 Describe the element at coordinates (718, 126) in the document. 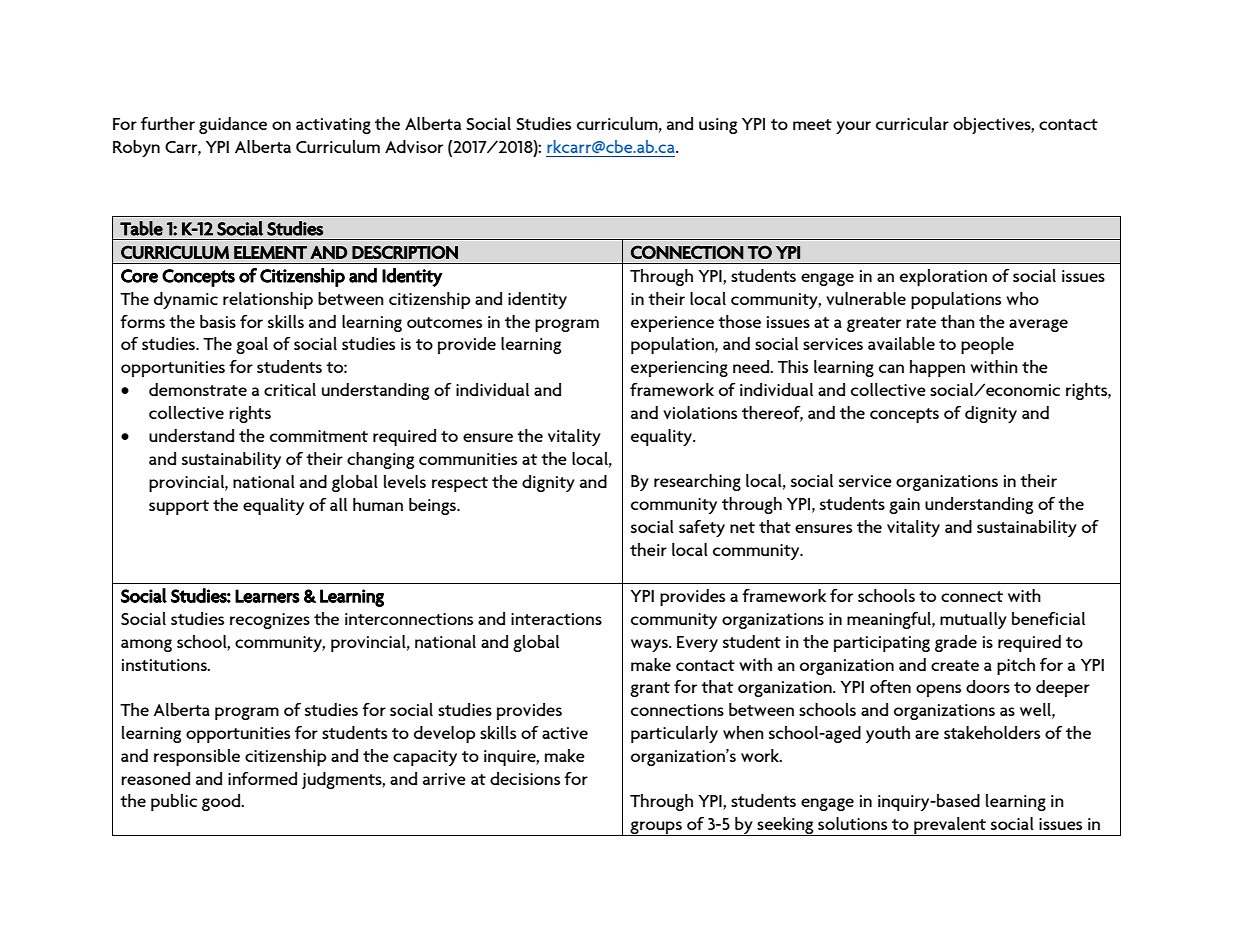

I see `using` at that location.
